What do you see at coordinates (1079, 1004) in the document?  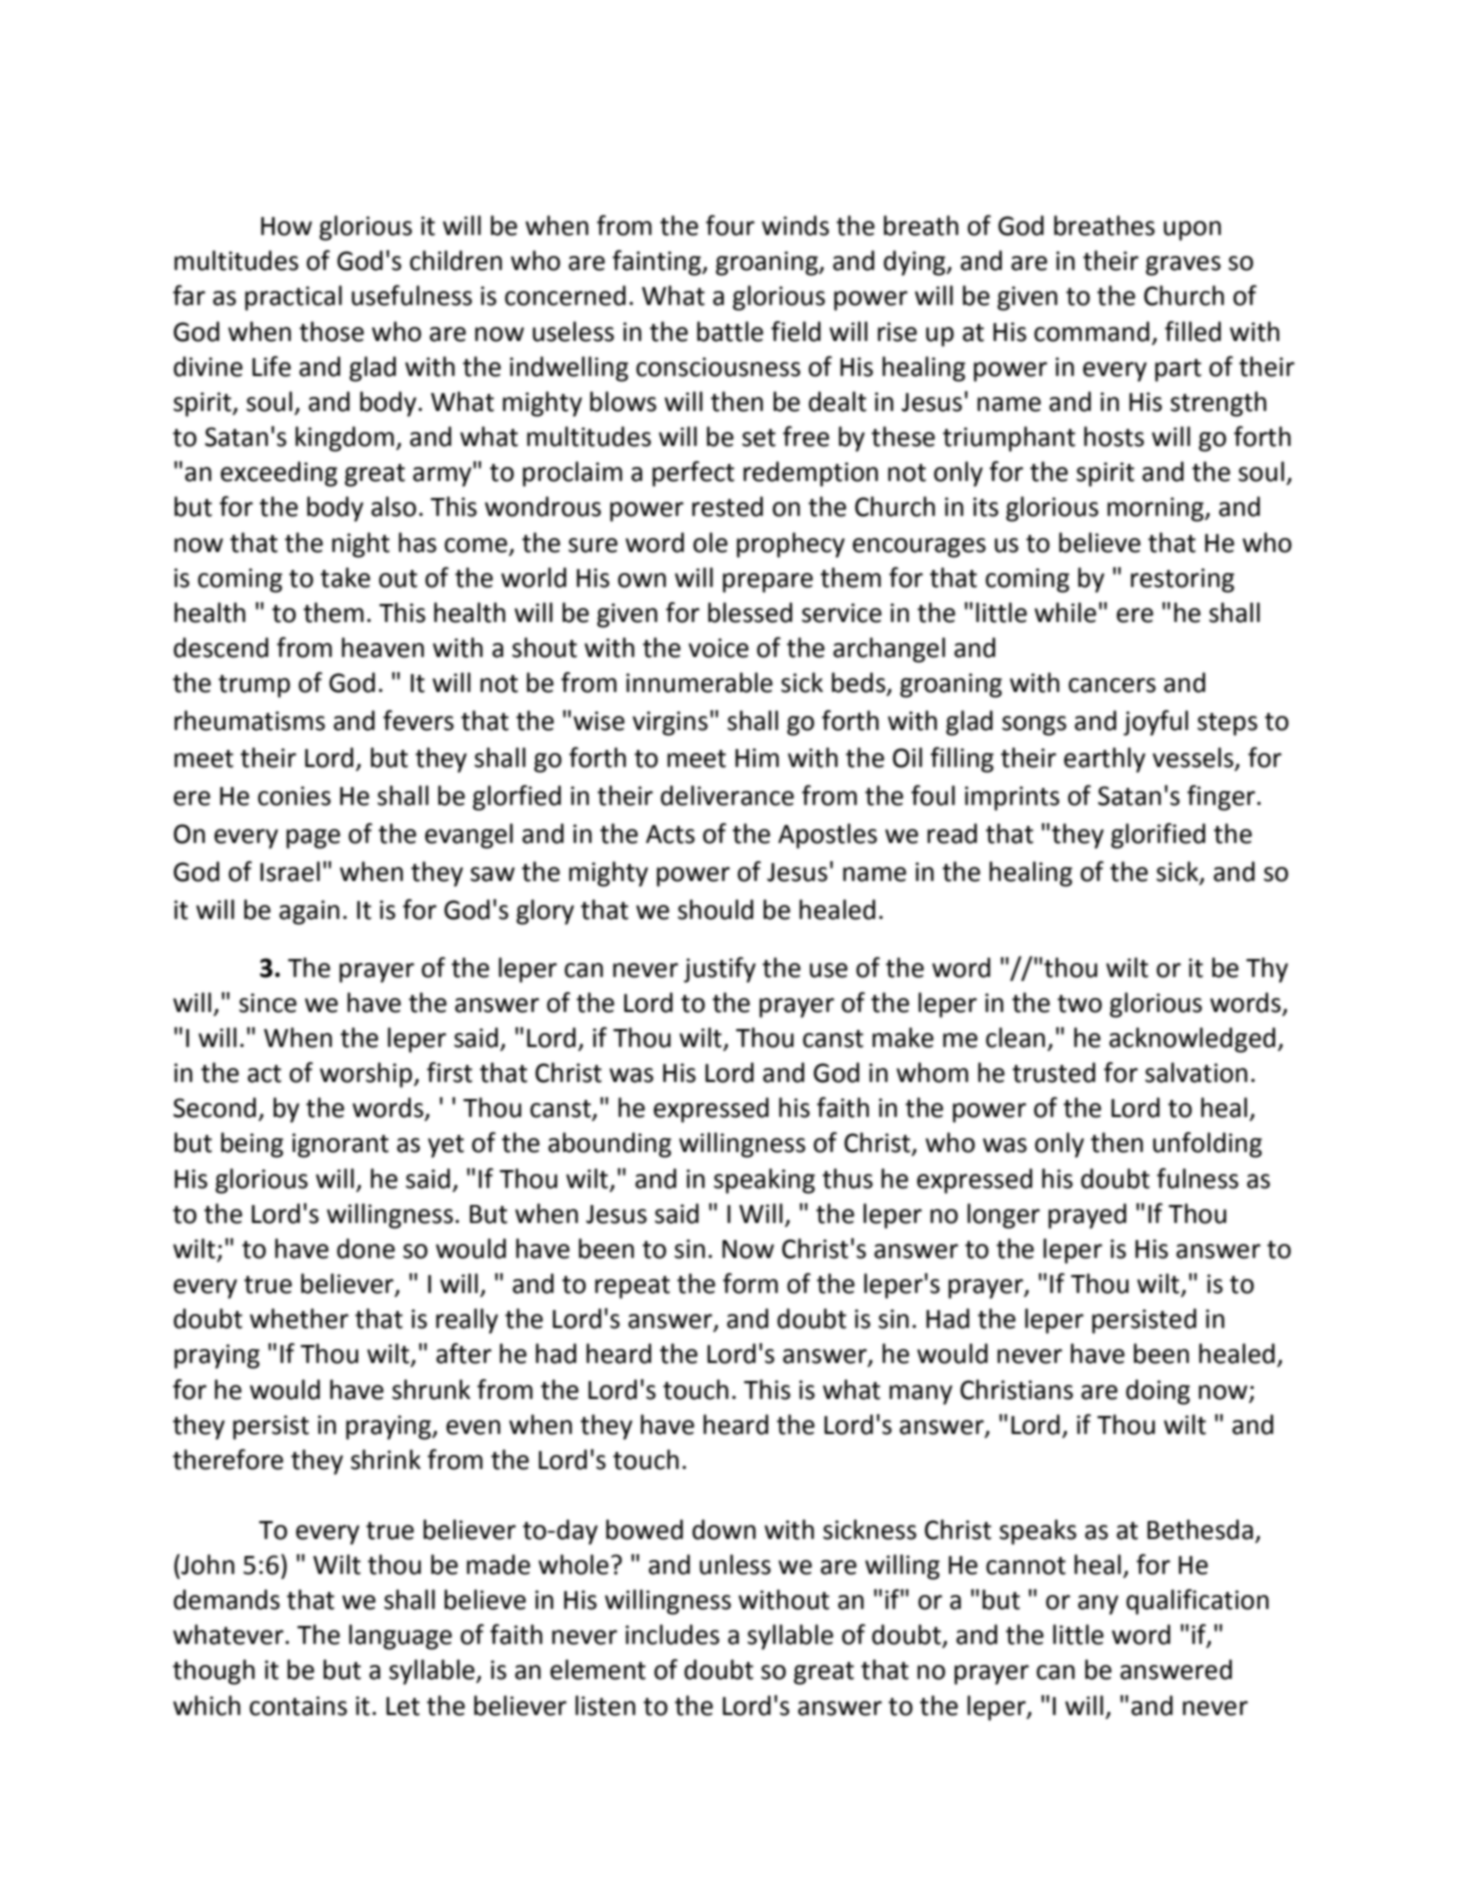 I see `two` at bounding box center [1079, 1004].
